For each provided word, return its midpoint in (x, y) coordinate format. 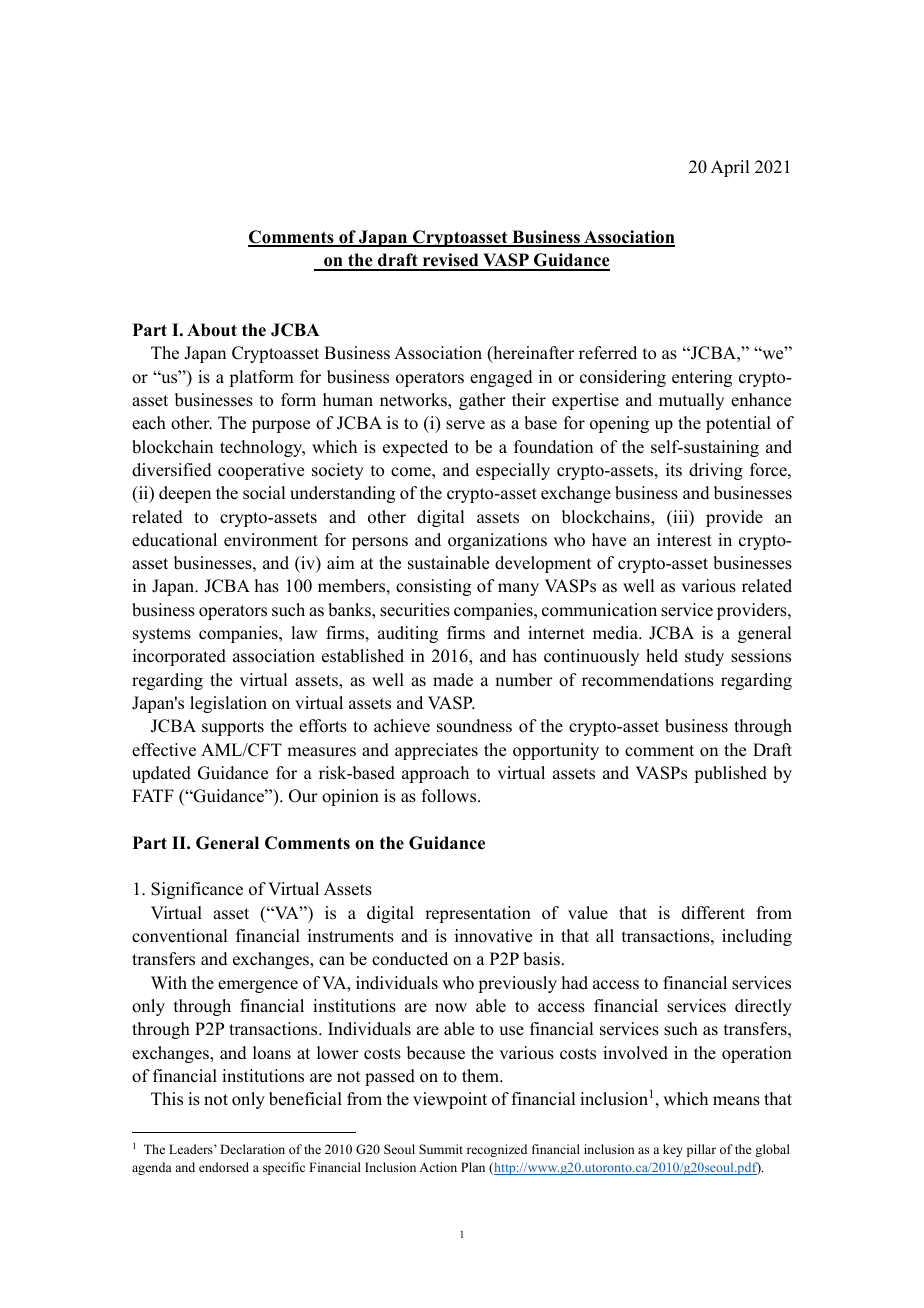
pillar (701, 1150)
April (730, 168)
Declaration (252, 1149)
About (212, 330)
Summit (441, 1149)
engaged (501, 378)
